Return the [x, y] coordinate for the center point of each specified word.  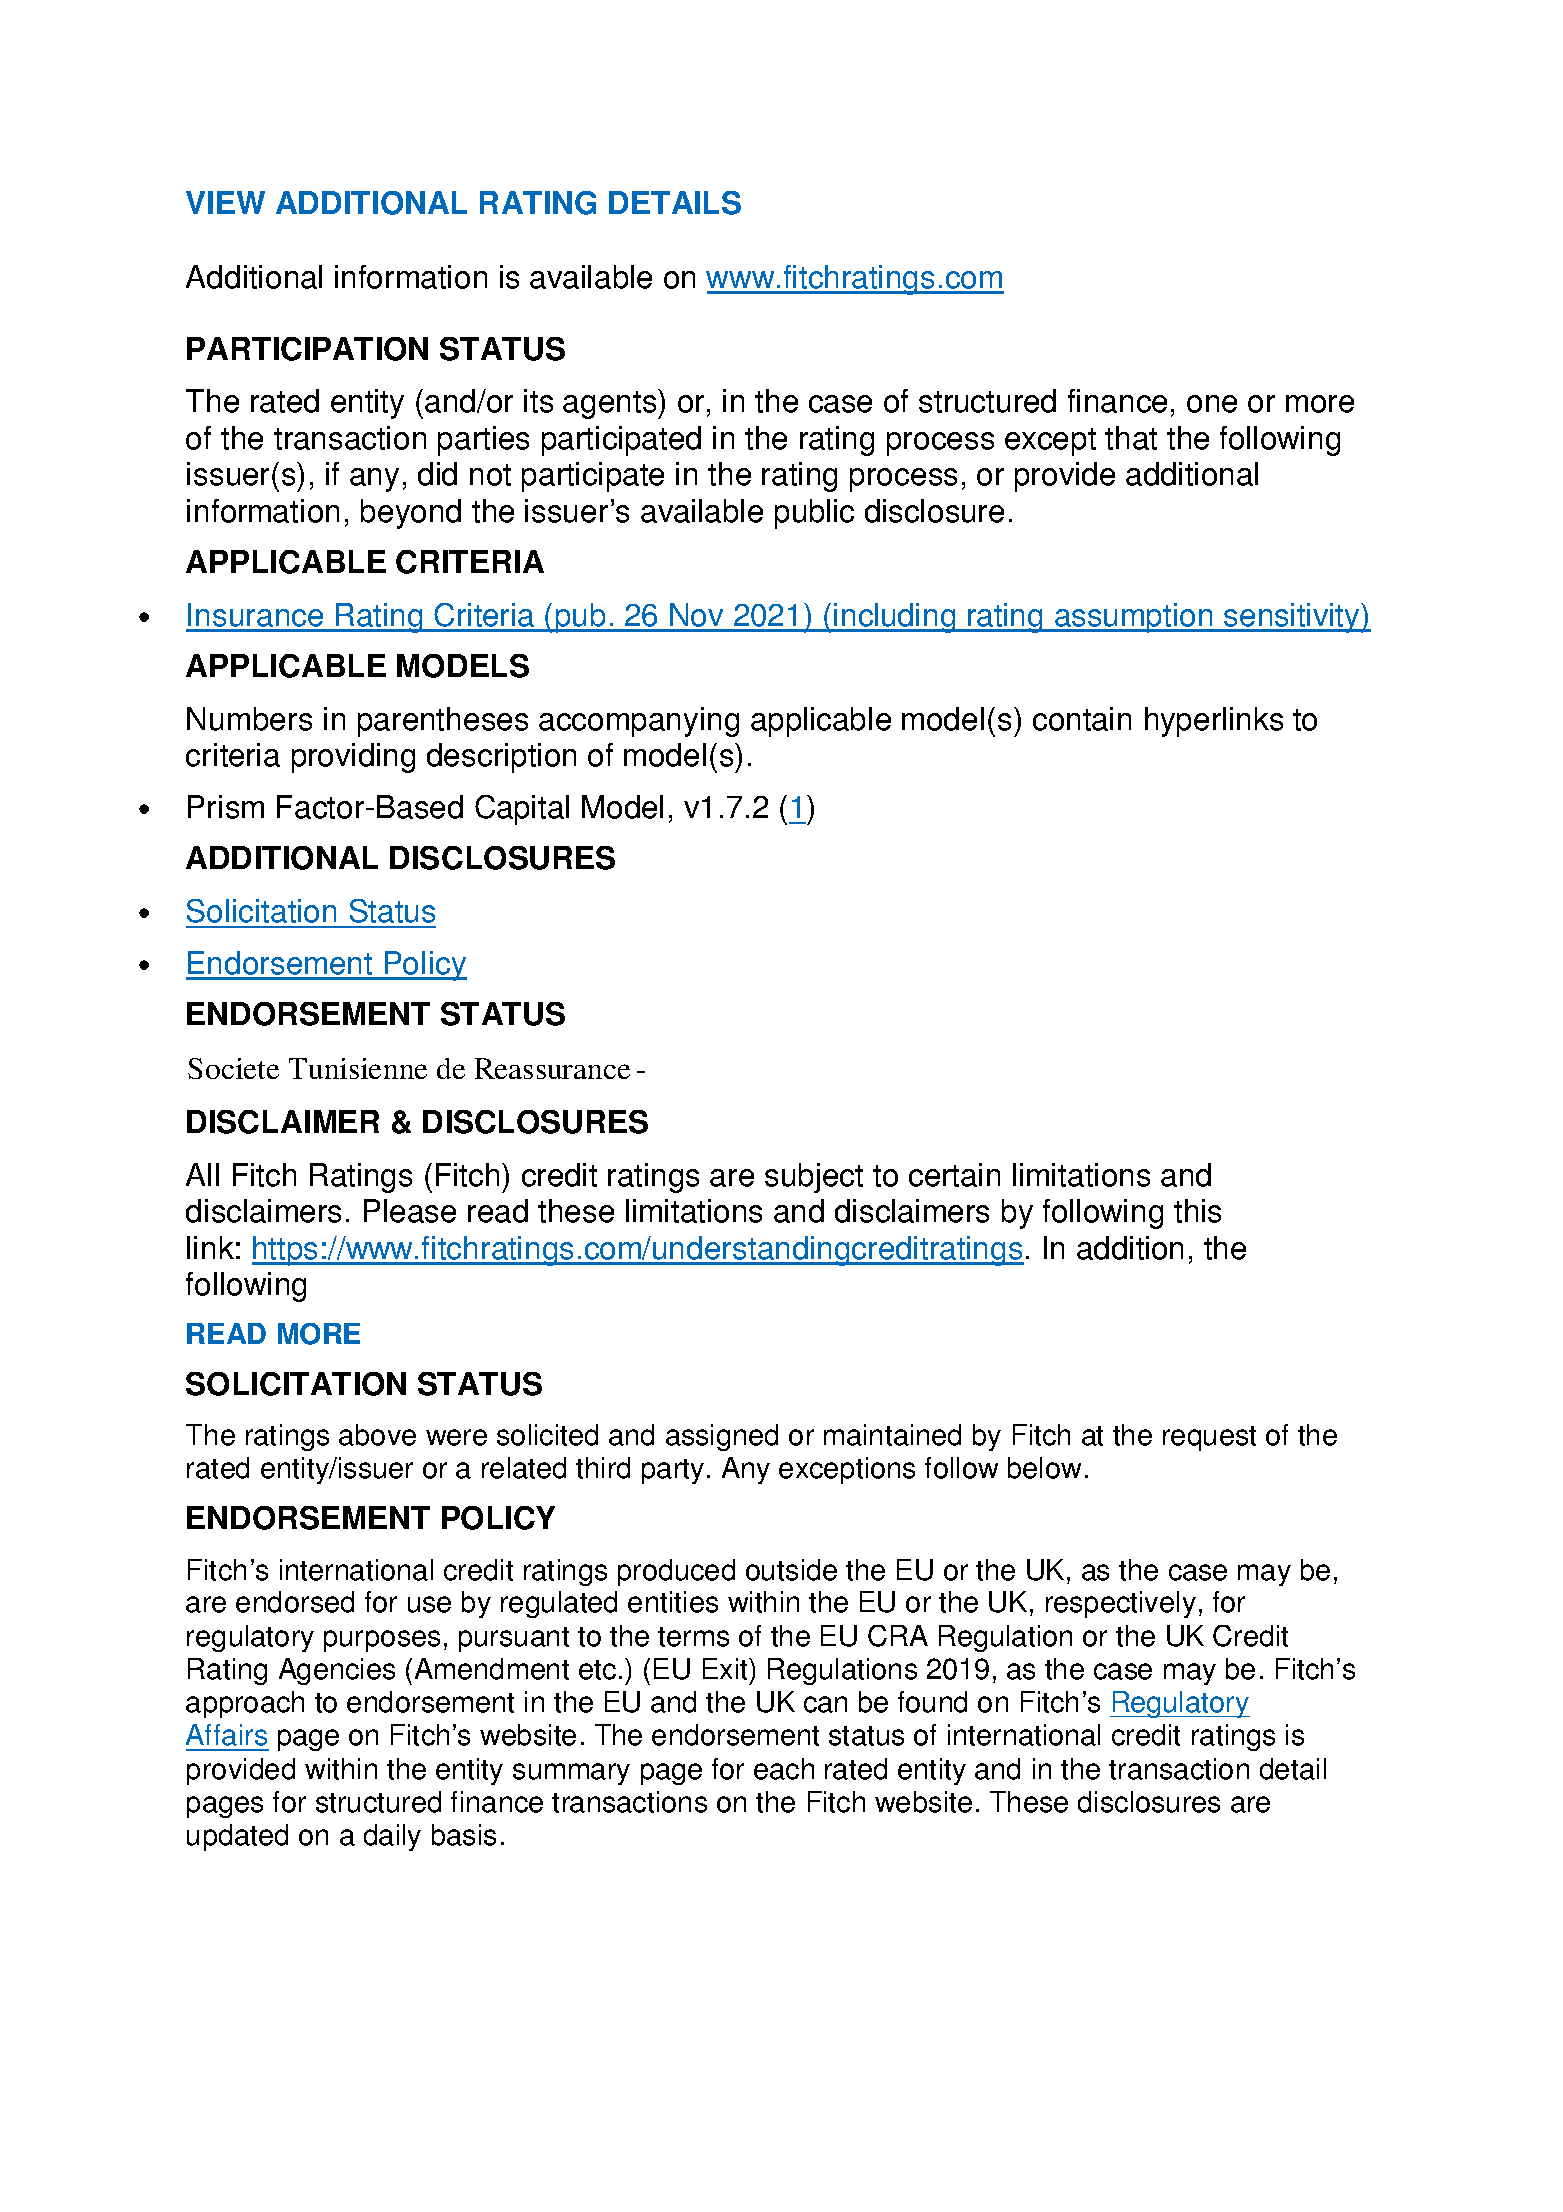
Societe [233, 1068]
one [1212, 404]
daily [392, 1837]
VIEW [225, 202]
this [1197, 1211]
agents [611, 404]
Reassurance [552, 1068]
